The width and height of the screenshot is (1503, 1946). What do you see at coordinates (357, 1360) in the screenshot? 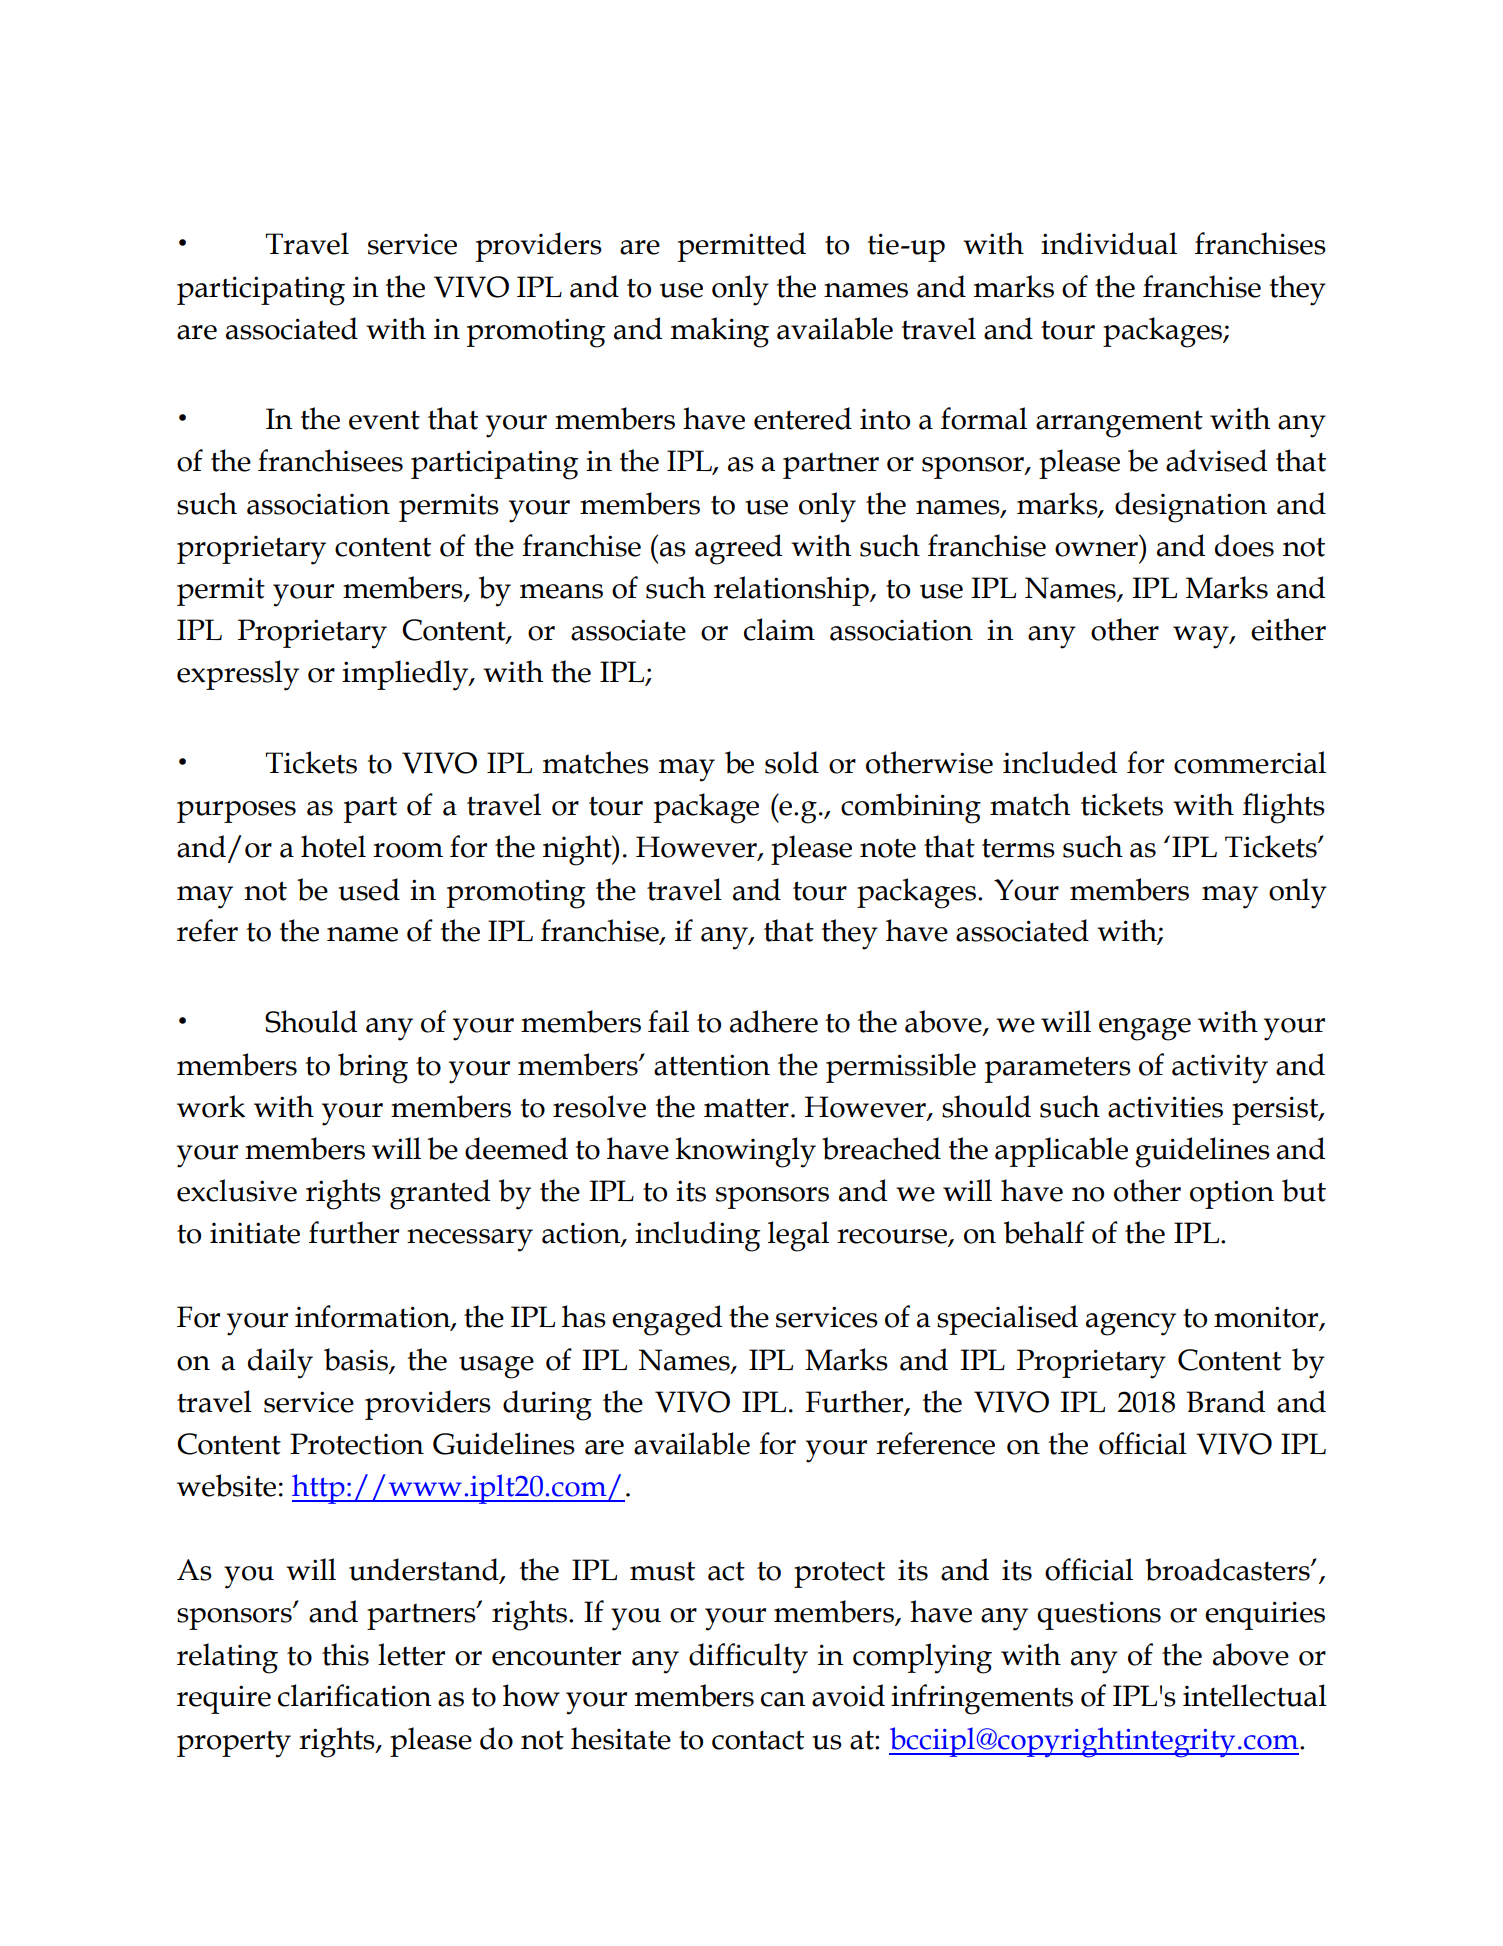
I see `basis` at bounding box center [357, 1360].
